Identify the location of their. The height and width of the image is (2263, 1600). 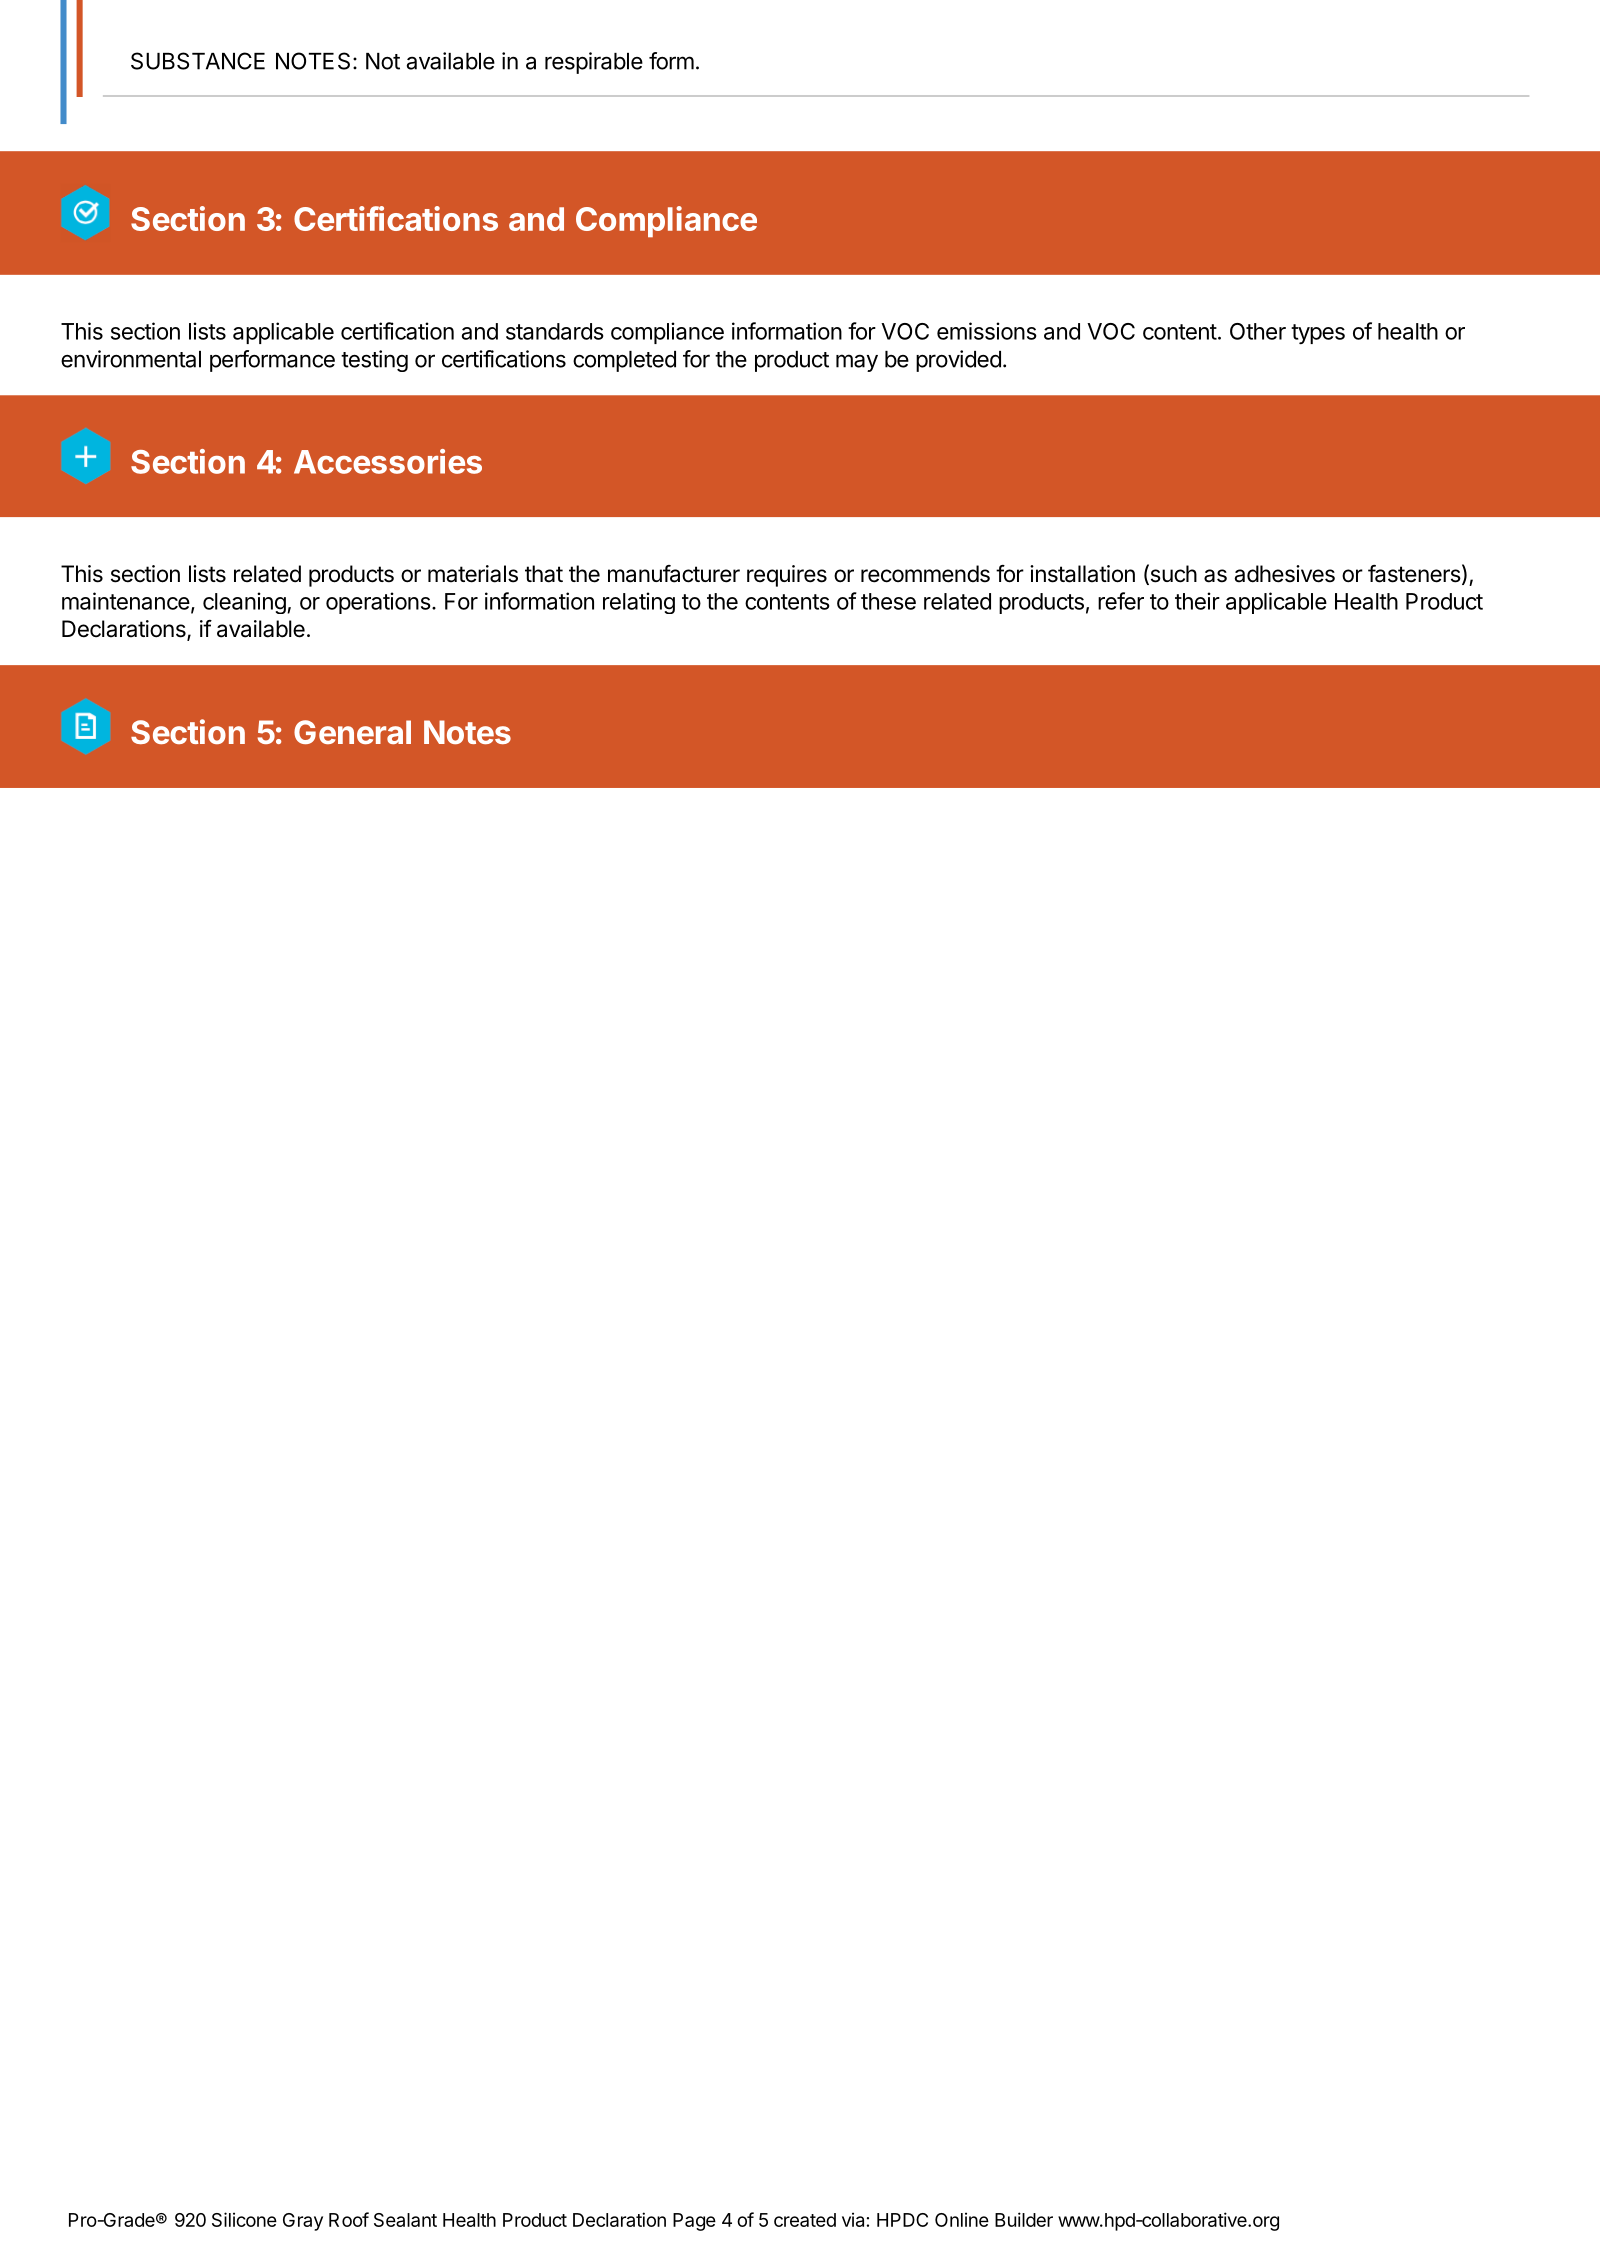
(1197, 601).
